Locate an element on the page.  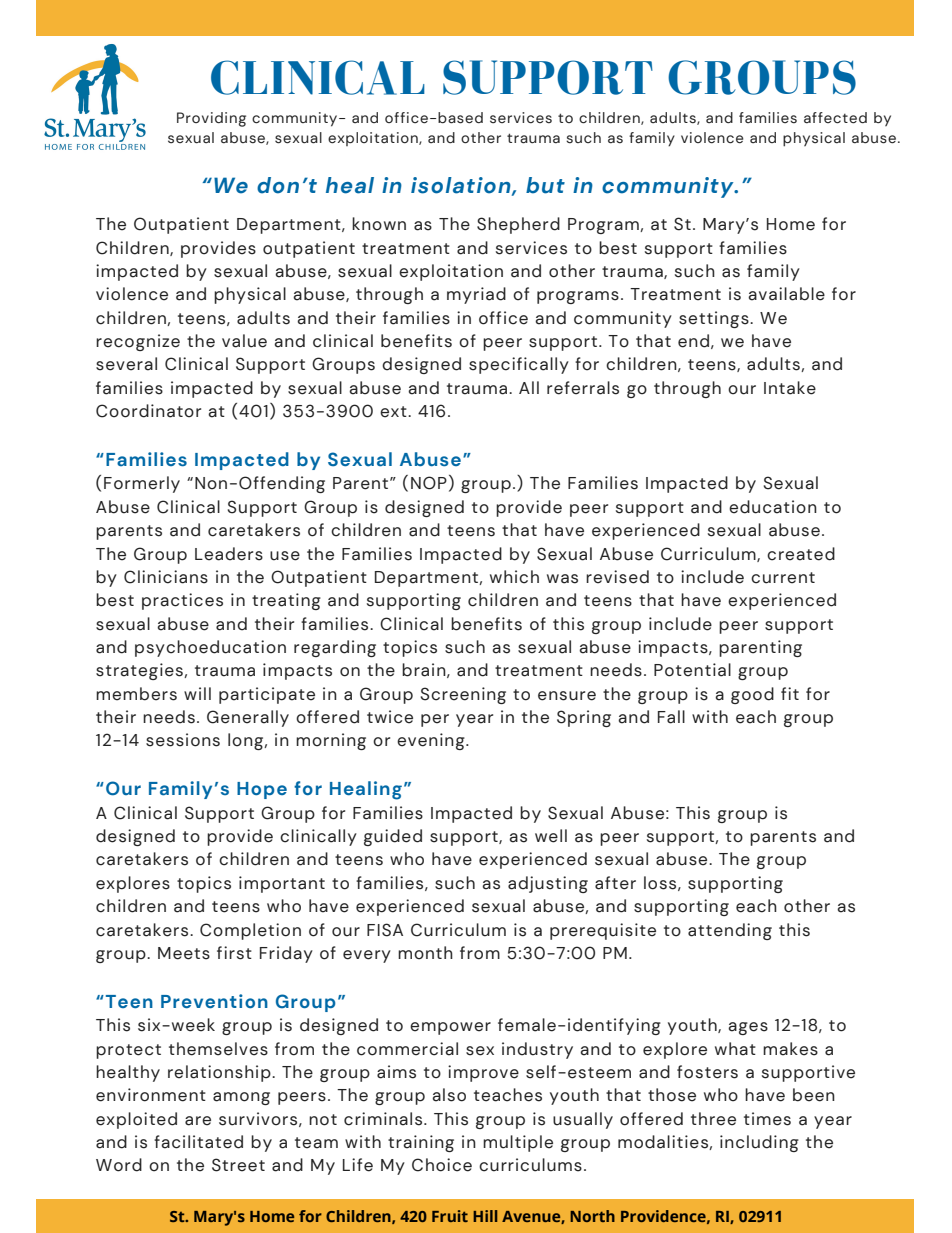
Screening is located at coordinates (463, 695).
